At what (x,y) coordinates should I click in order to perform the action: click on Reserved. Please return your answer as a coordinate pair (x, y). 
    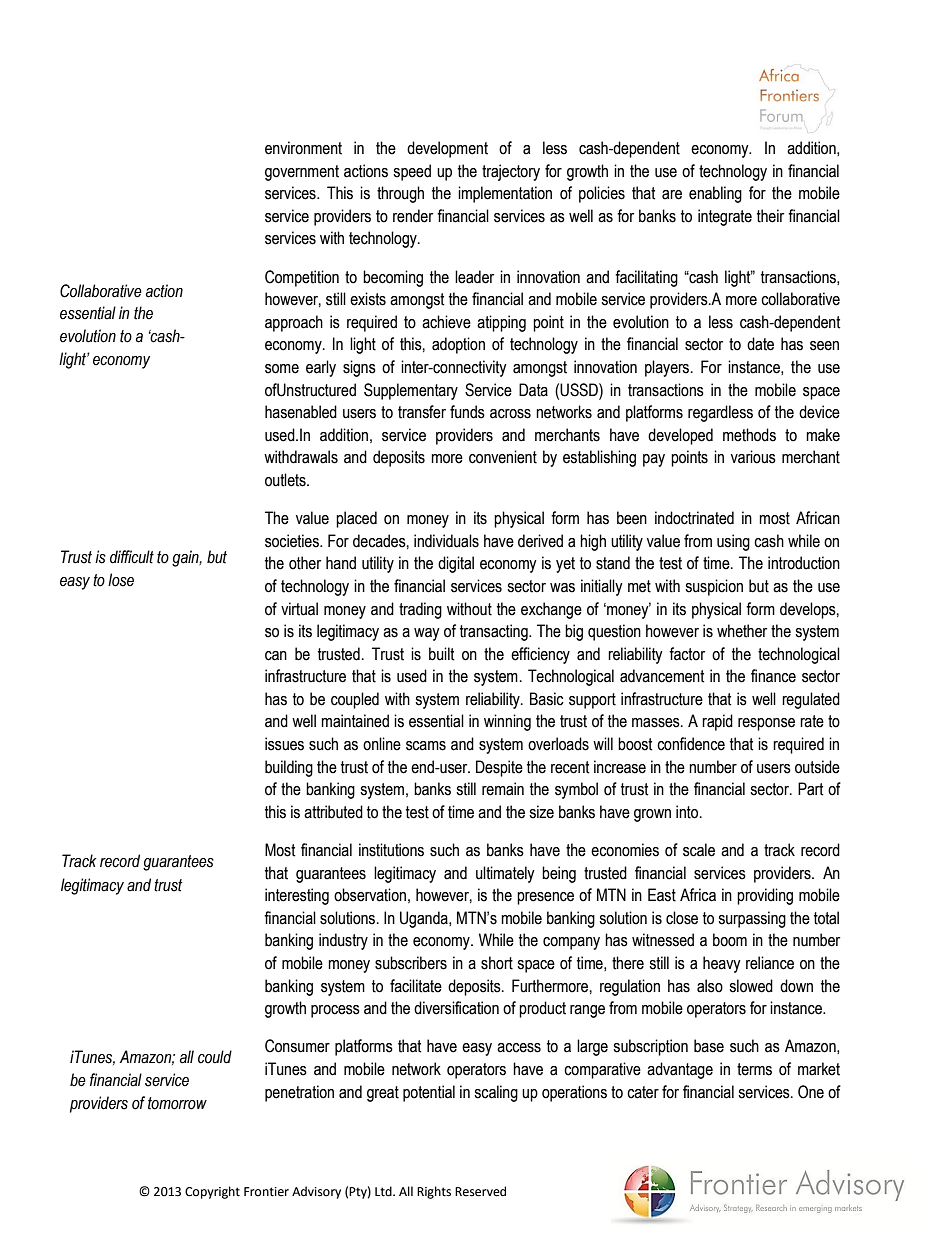
    Looking at the image, I should click on (480, 1191).
